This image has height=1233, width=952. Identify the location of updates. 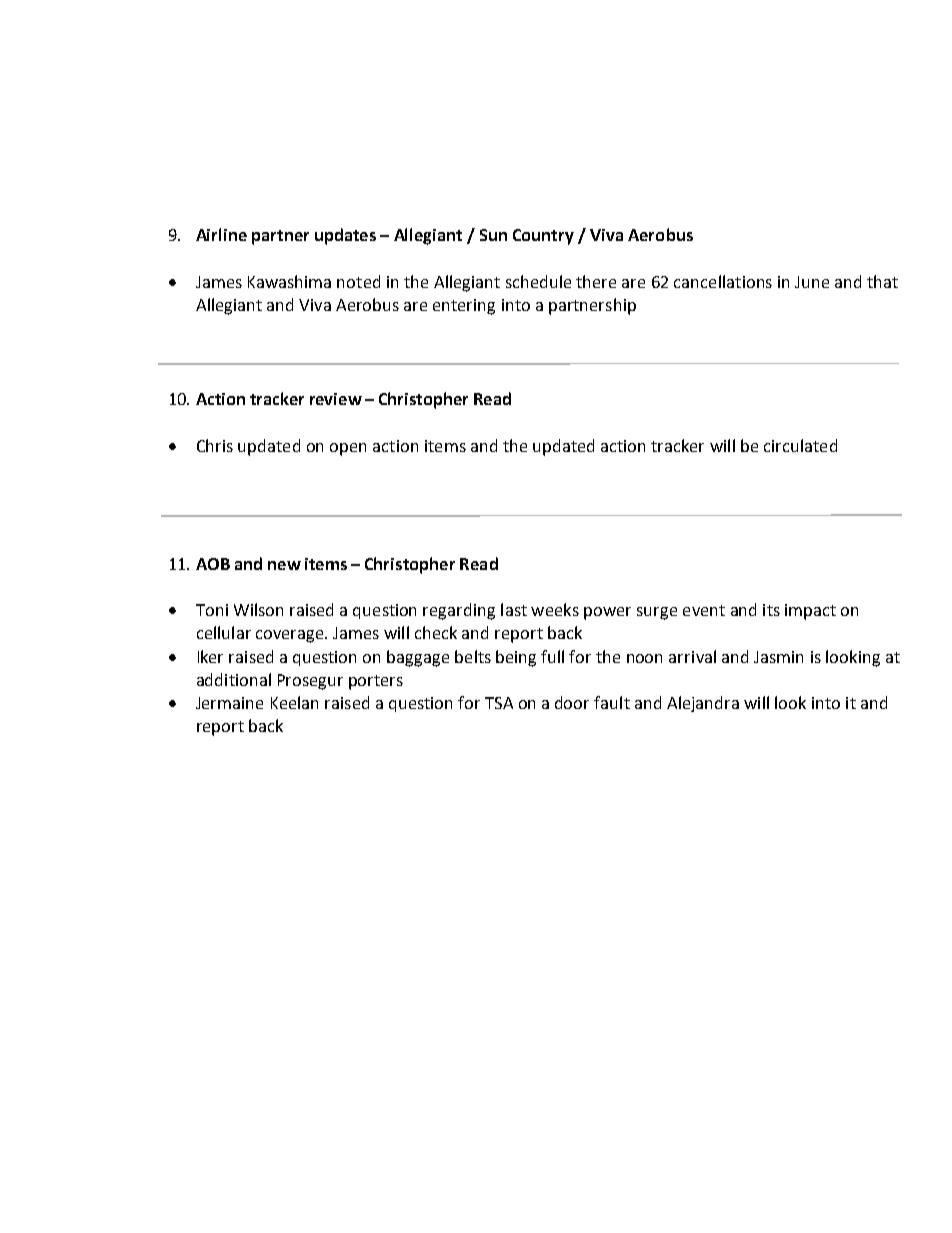
(345, 236).
